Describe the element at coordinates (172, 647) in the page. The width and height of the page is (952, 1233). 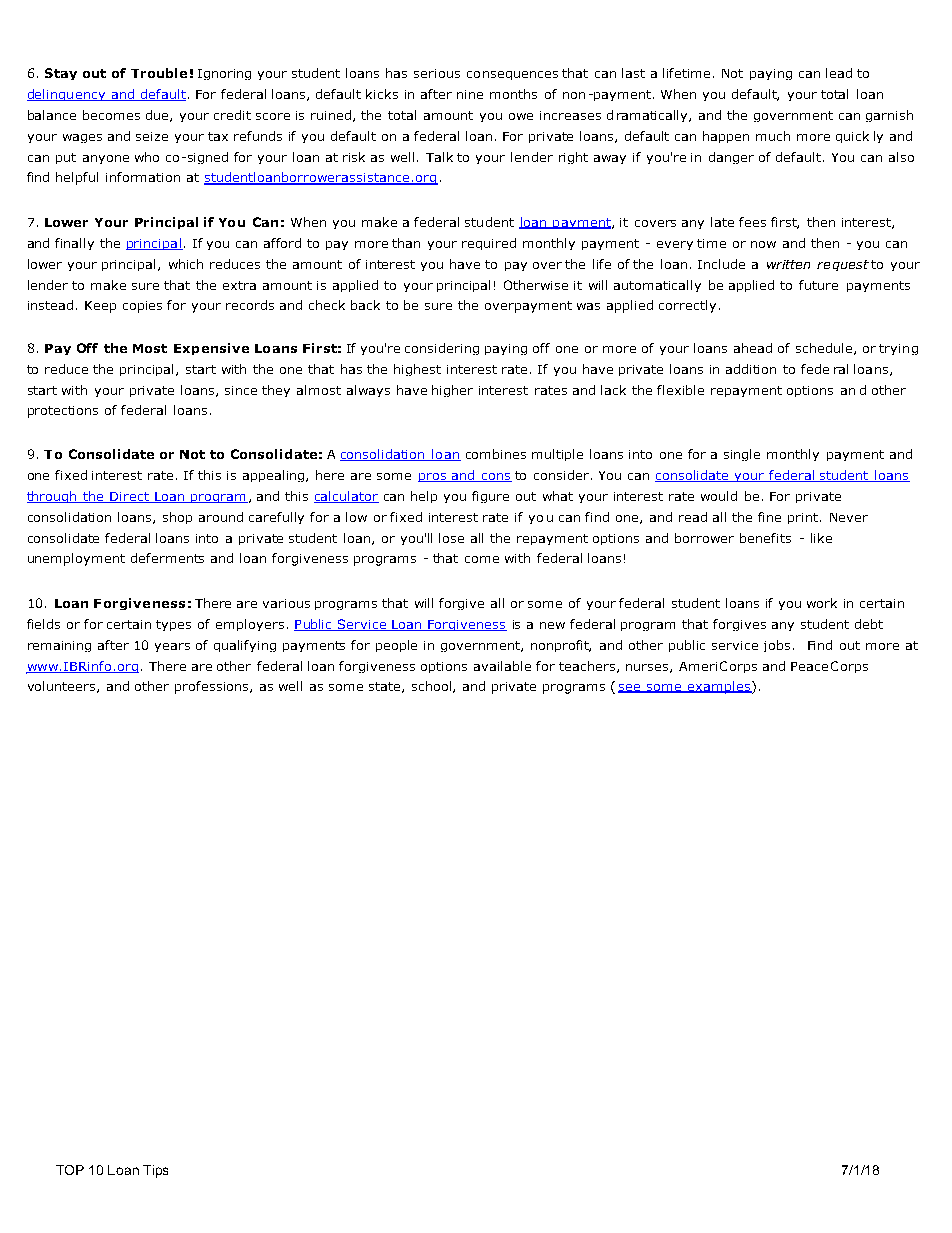
I see `years` at that location.
